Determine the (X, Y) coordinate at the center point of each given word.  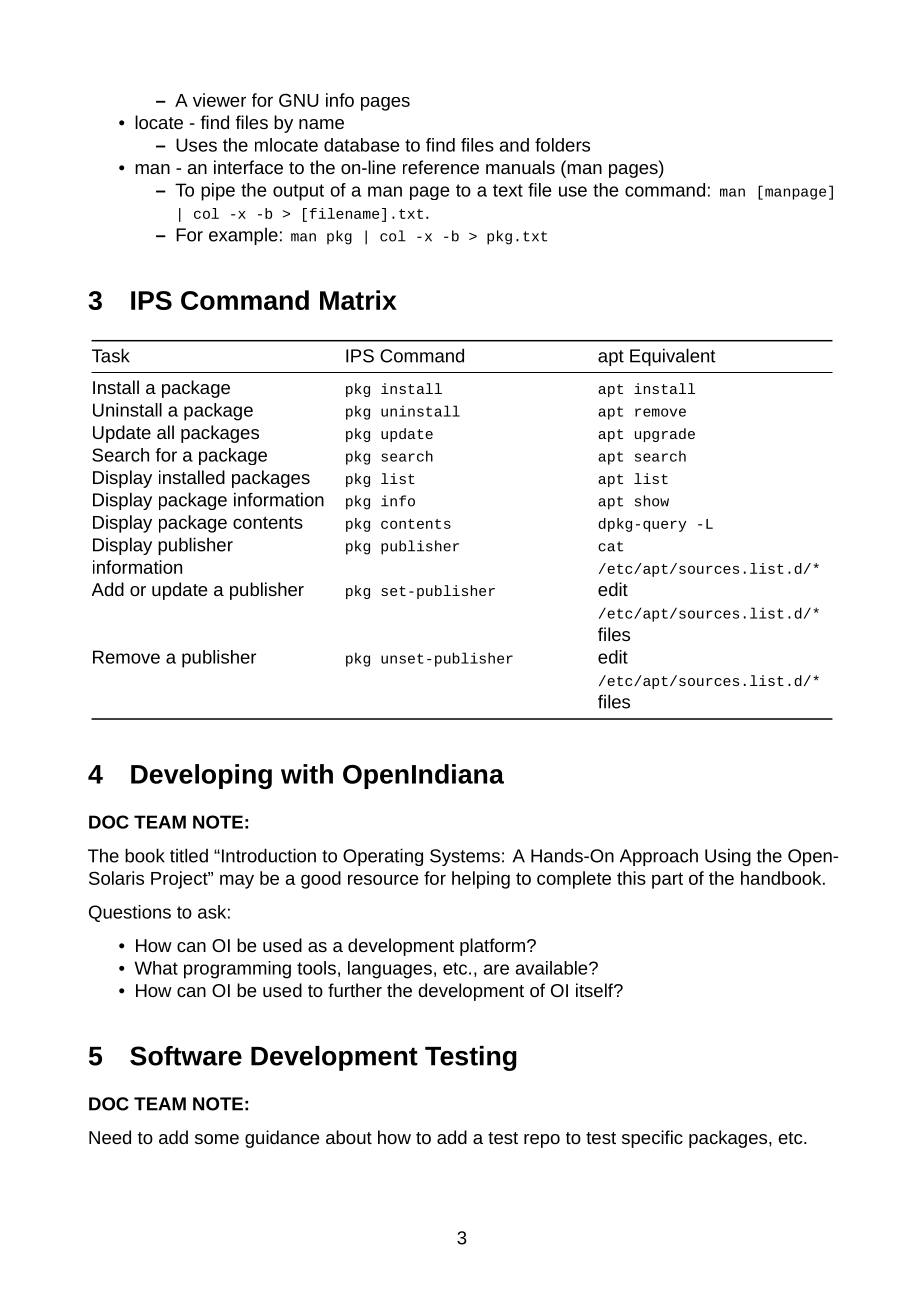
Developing (201, 776)
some (217, 1139)
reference (441, 167)
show (652, 501)
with (307, 774)
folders (562, 145)
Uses (196, 145)
